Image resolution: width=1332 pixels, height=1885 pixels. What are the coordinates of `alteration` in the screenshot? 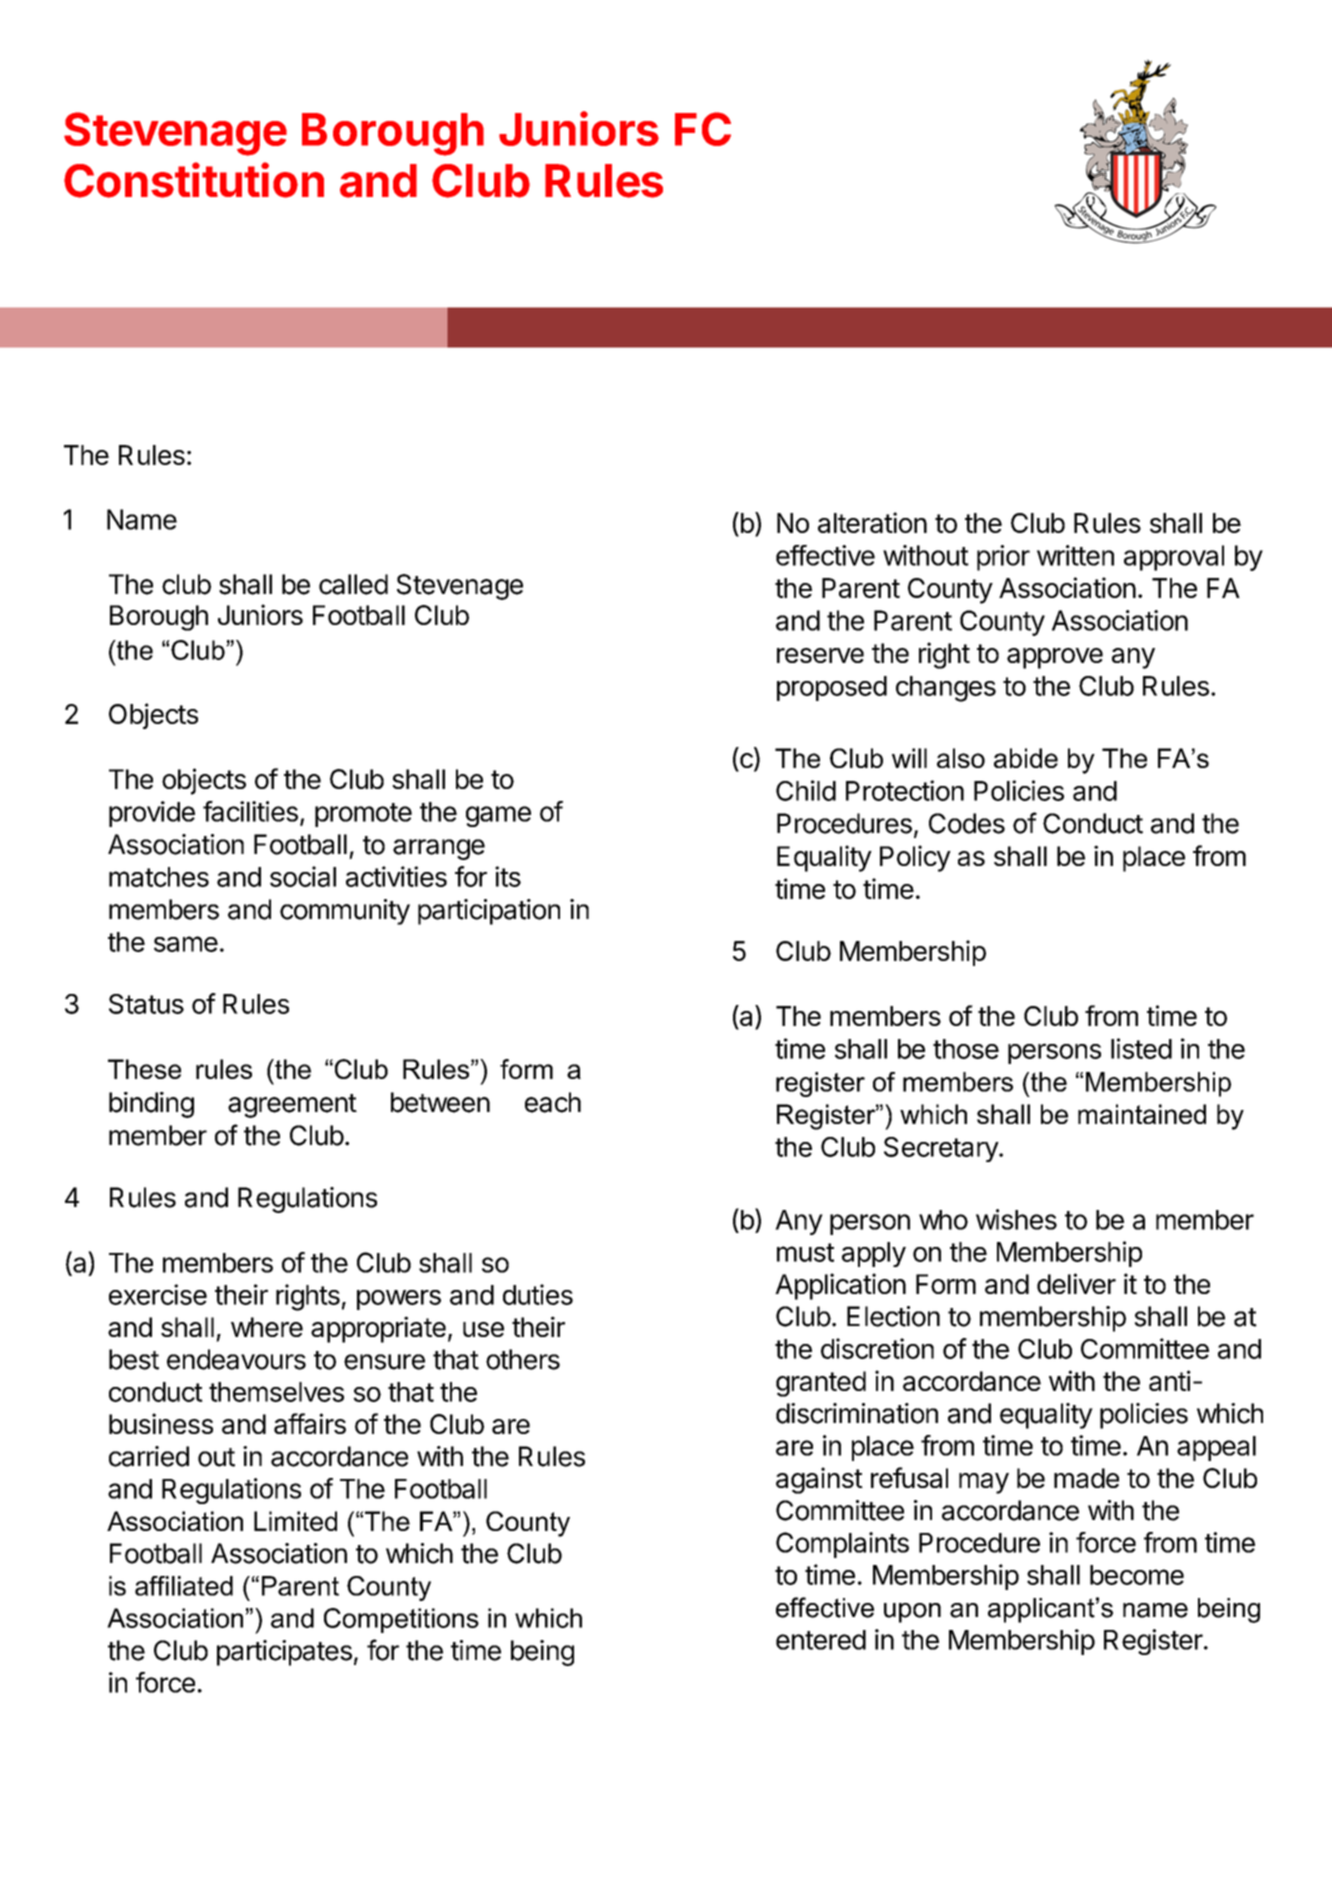 It's located at (872, 522).
